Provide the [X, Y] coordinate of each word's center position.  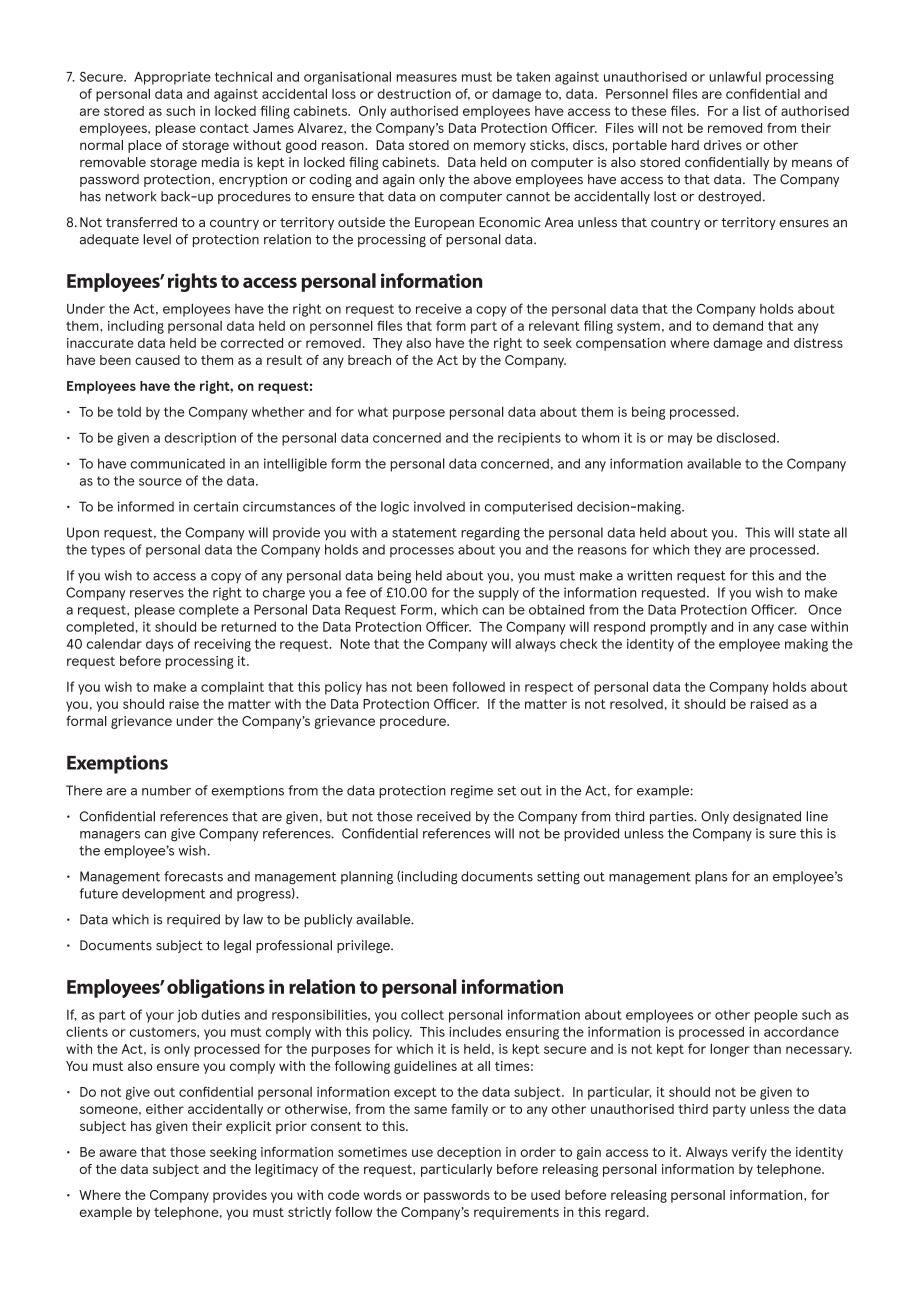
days [159, 645]
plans [711, 877]
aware [118, 1153]
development [163, 894]
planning [367, 878]
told [129, 412]
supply [499, 594]
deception [469, 1153]
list [752, 111]
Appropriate [172, 78]
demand [738, 326]
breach [369, 360]
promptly [678, 628]
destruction [414, 94]
